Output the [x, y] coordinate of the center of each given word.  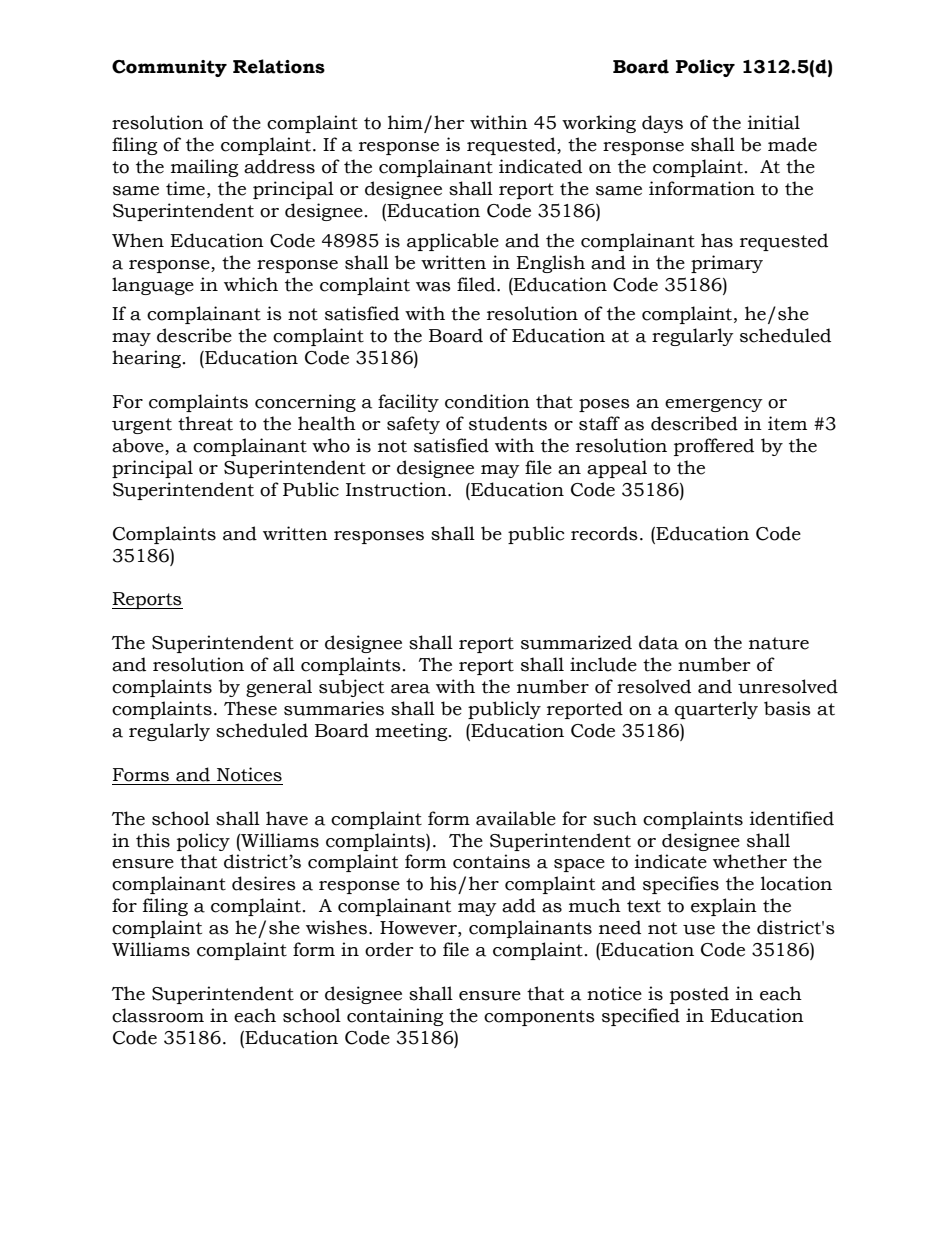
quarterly [716, 710]
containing [395, 1017]
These [250, 708]
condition [487, 401]
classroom [158, 1015]
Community [169, 68]
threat [205, 423]
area [410, 689]
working [599, 124]
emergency [714, 405]
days [662, 124]
